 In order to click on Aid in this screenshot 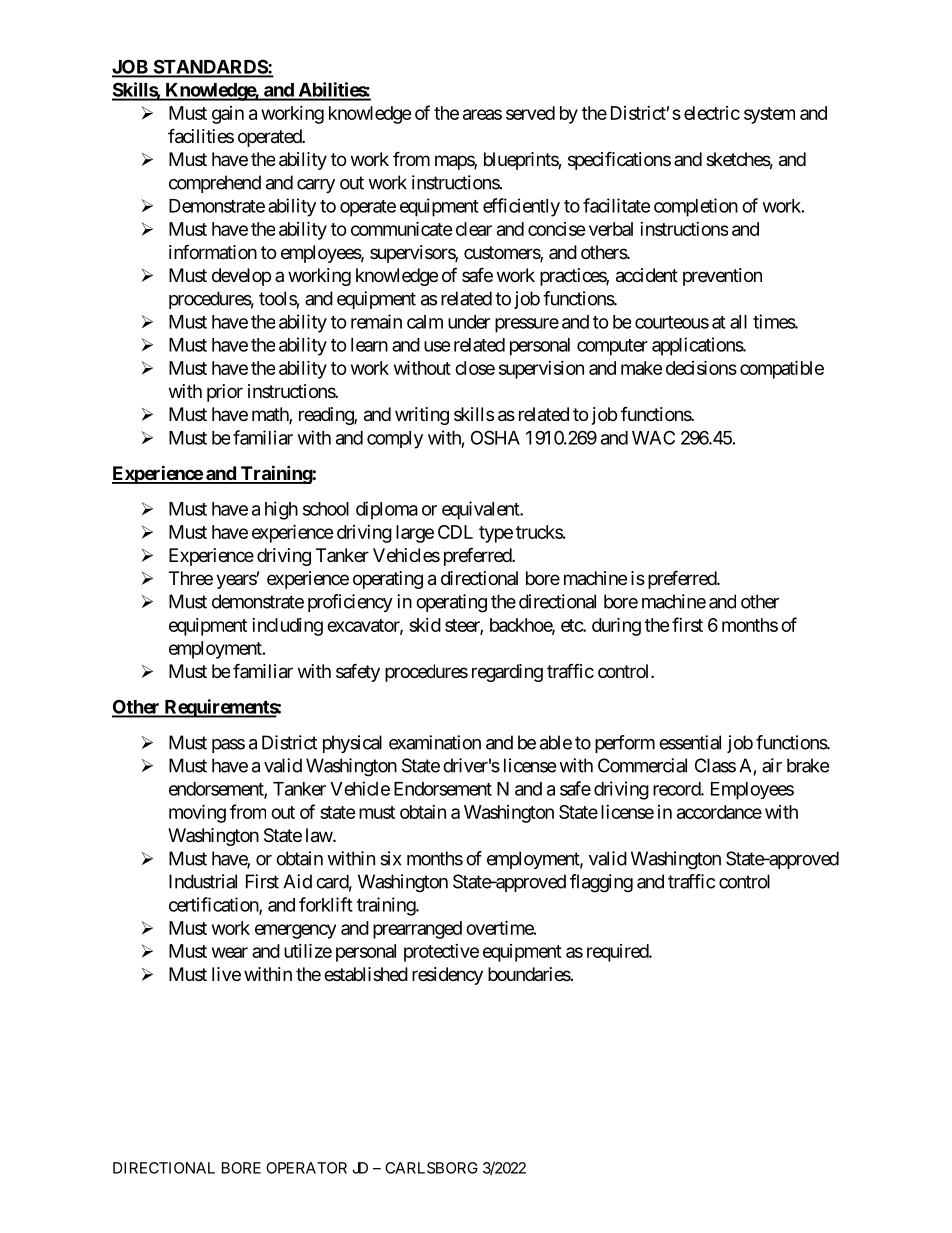, I will do `click(297, 881)`.
